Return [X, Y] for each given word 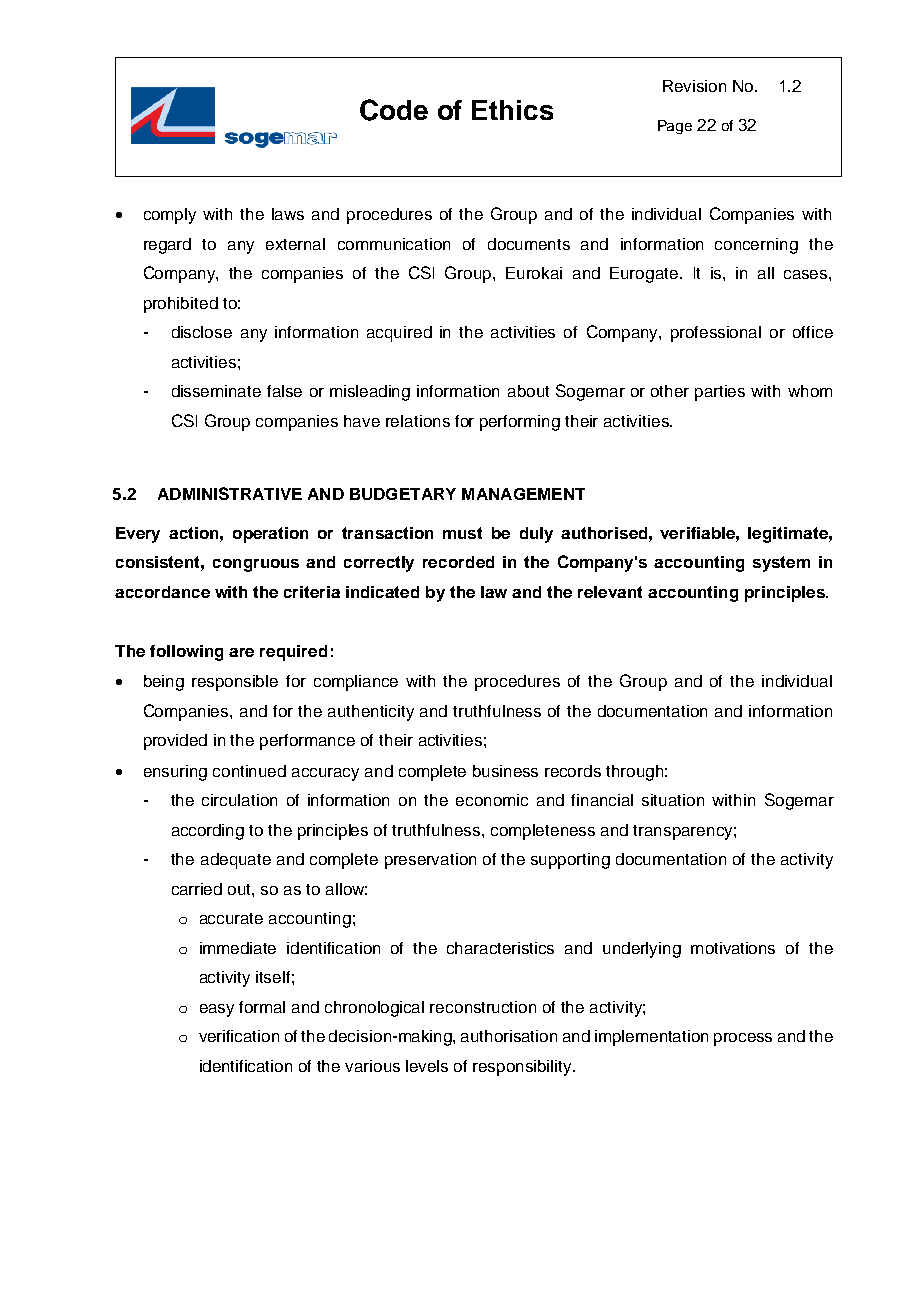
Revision [694, 86]
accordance [162, 592]
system [781, 564]
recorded [458, 562]
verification [239, 1036]
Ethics [512, 110]
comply [170, 216]
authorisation [509, 1036]
